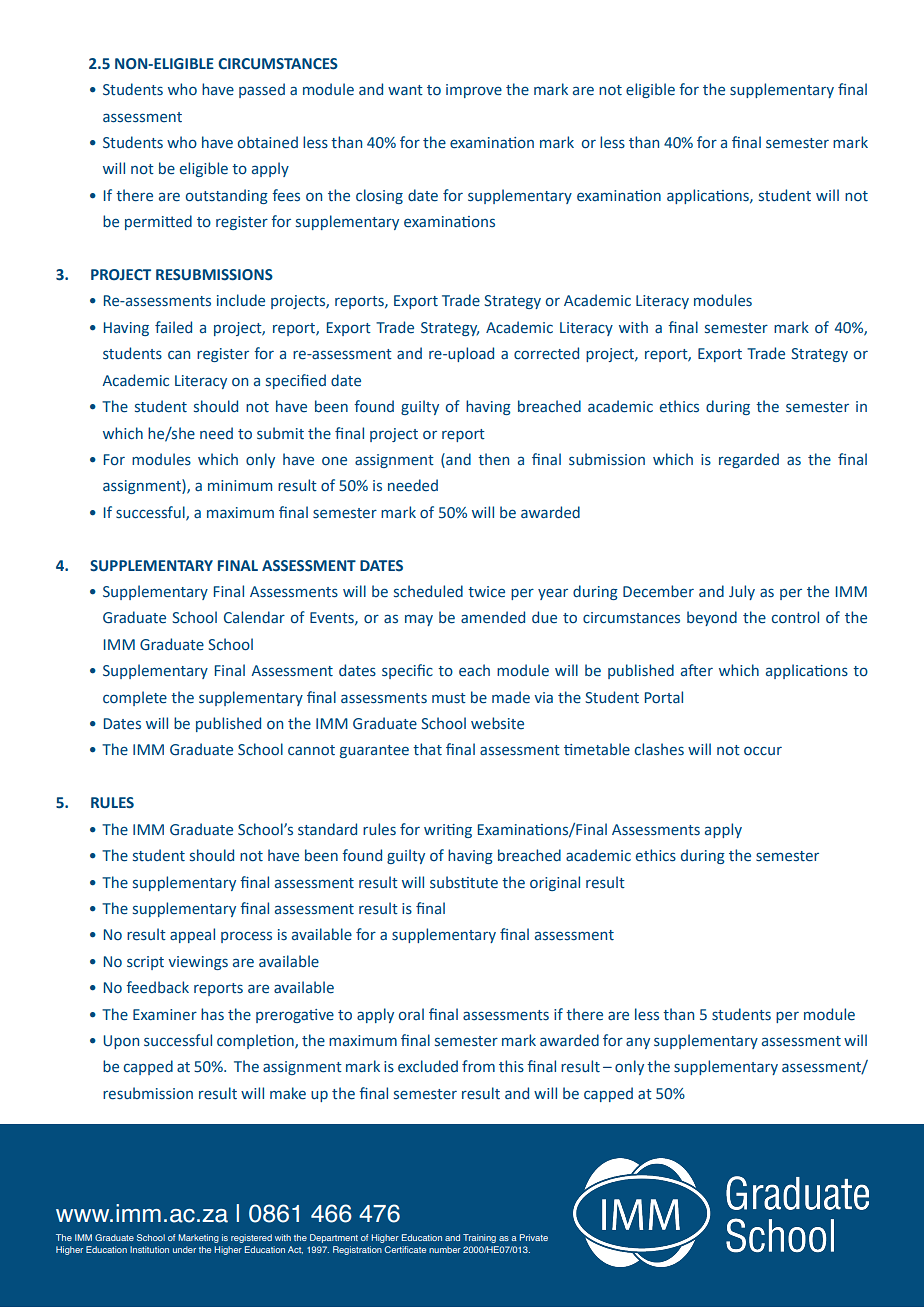 This image has height=1308, width=924. I want to click on want, so click(405, 90).
